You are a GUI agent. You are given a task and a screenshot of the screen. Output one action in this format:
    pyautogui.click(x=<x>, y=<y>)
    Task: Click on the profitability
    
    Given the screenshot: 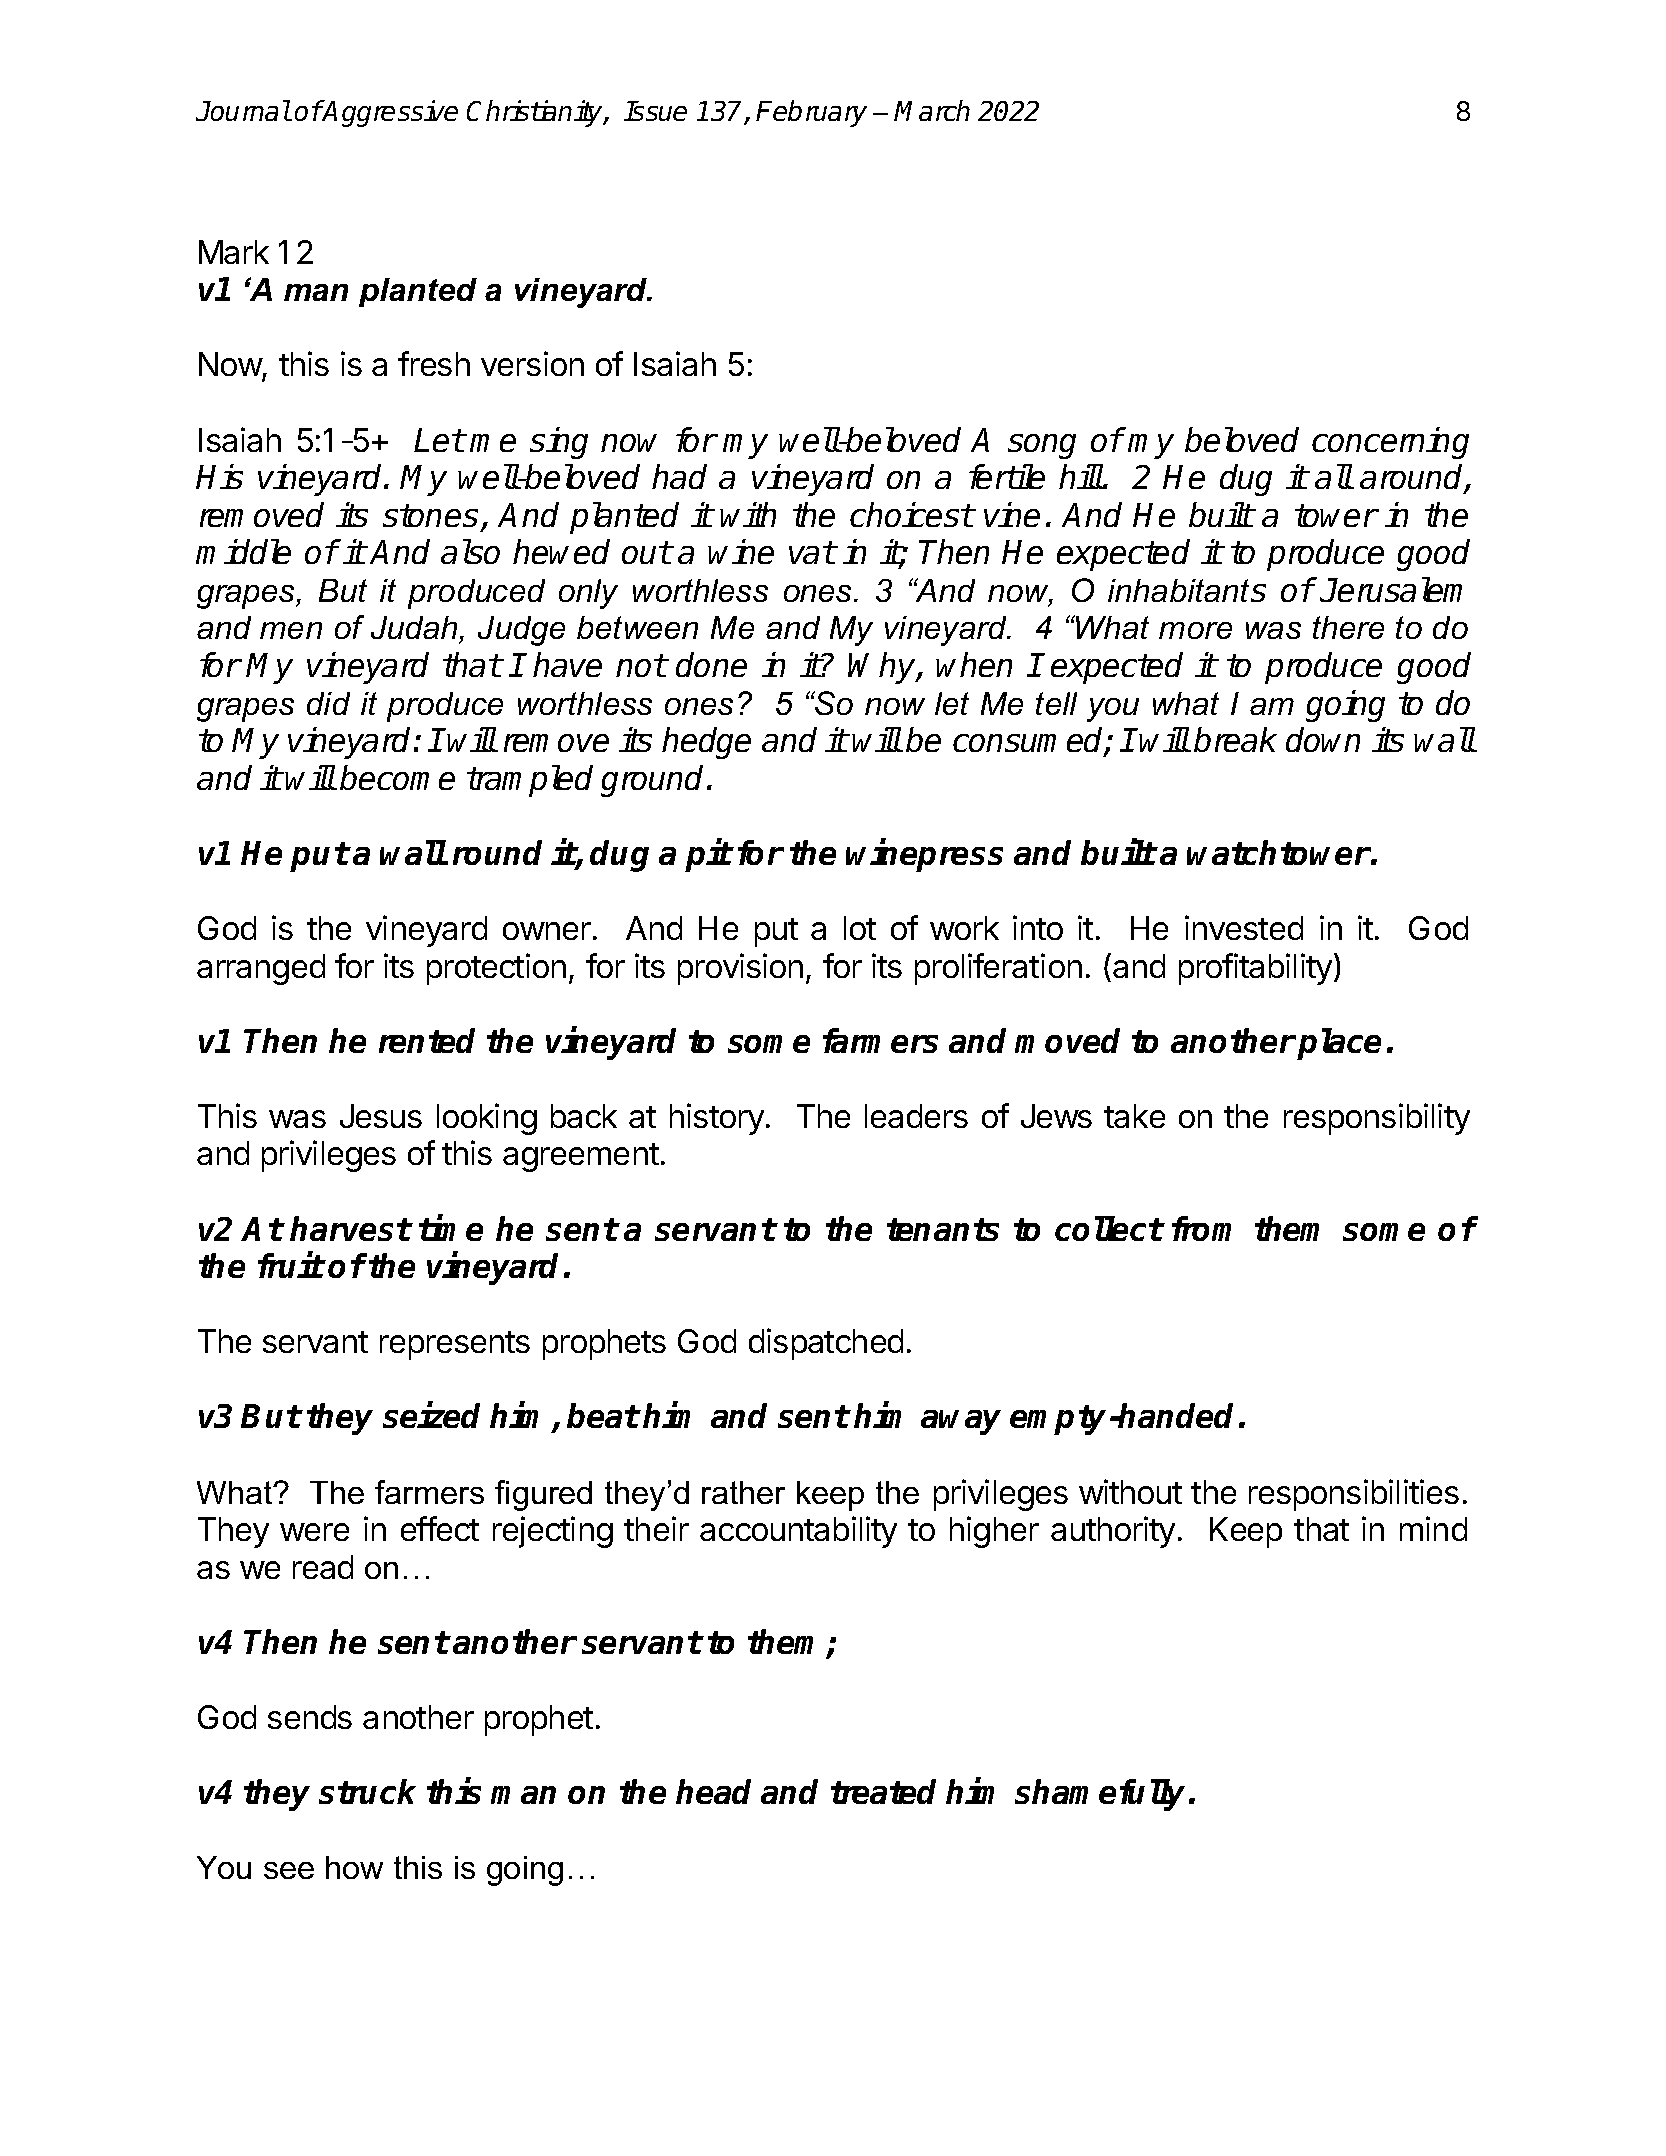 What is the action you would take?
    pyautogui.click(x=1255, y=969)
